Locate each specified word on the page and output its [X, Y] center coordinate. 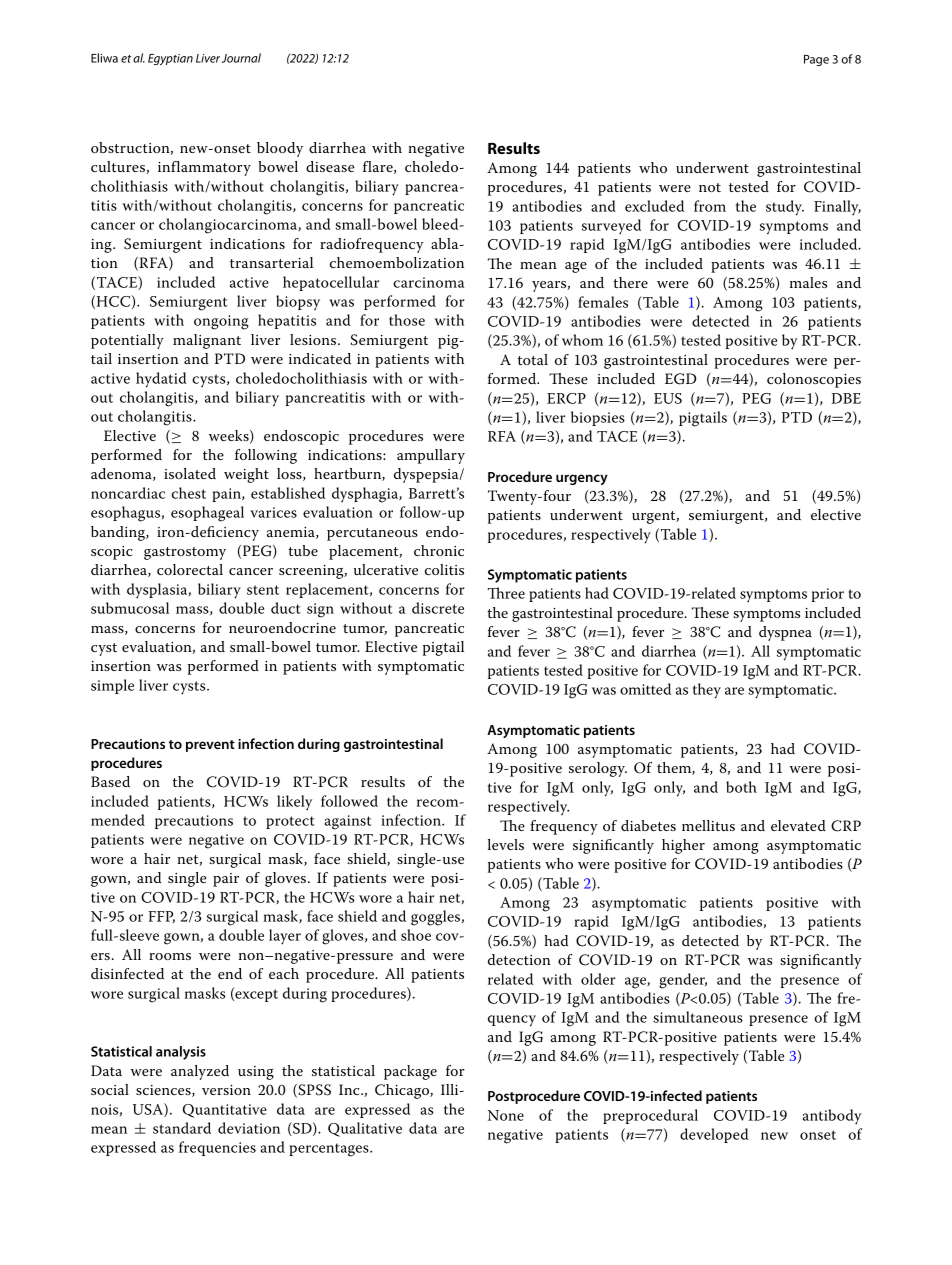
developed [714, 1135]
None [506, 1115]
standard [182, 1128]
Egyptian [170, 59]
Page [816, 60]
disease [330, 166]
